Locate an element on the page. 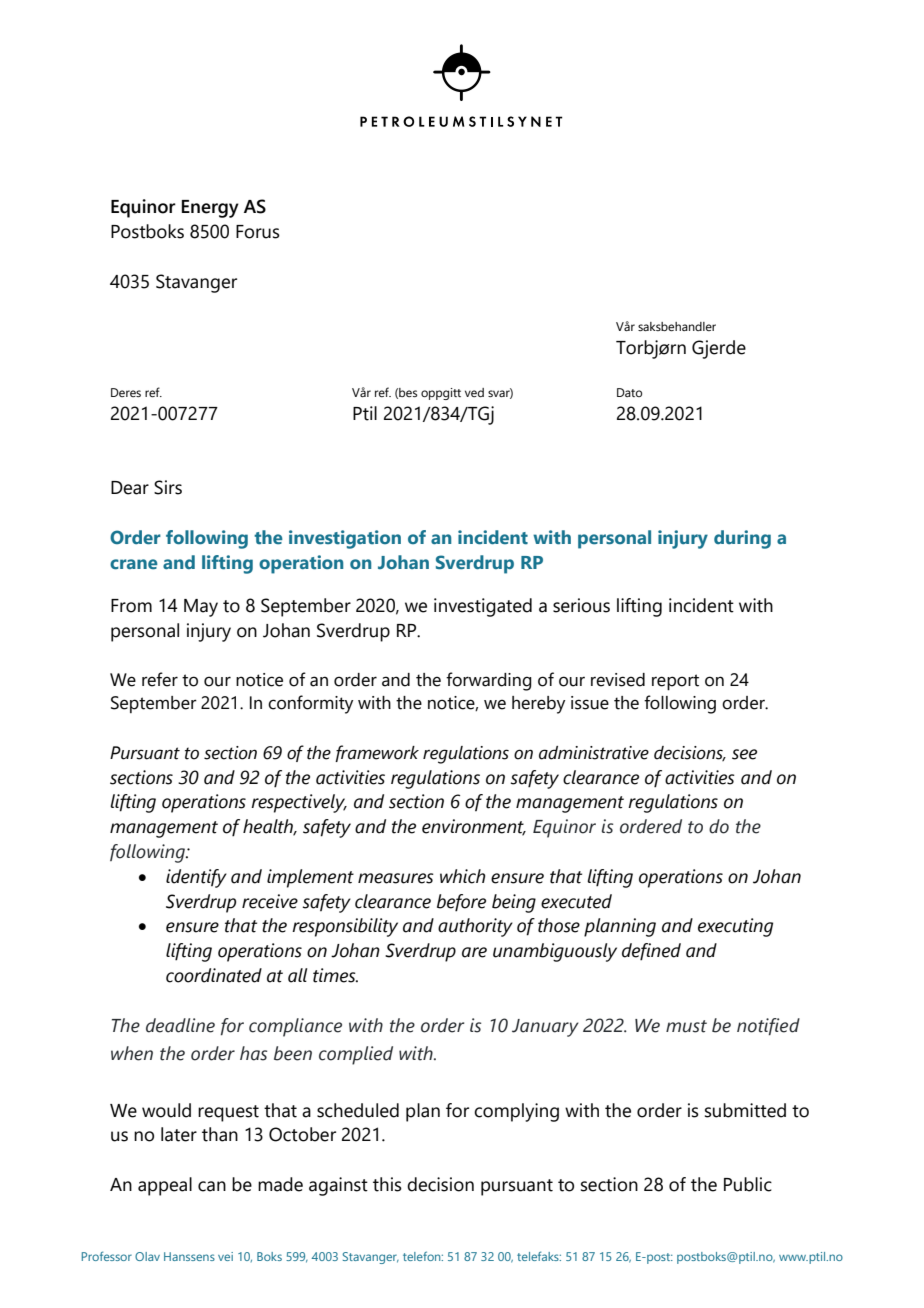 Image resolution: width=924 pixels, height=1308 pixels. Public is located at coordinates (748, 1184).
